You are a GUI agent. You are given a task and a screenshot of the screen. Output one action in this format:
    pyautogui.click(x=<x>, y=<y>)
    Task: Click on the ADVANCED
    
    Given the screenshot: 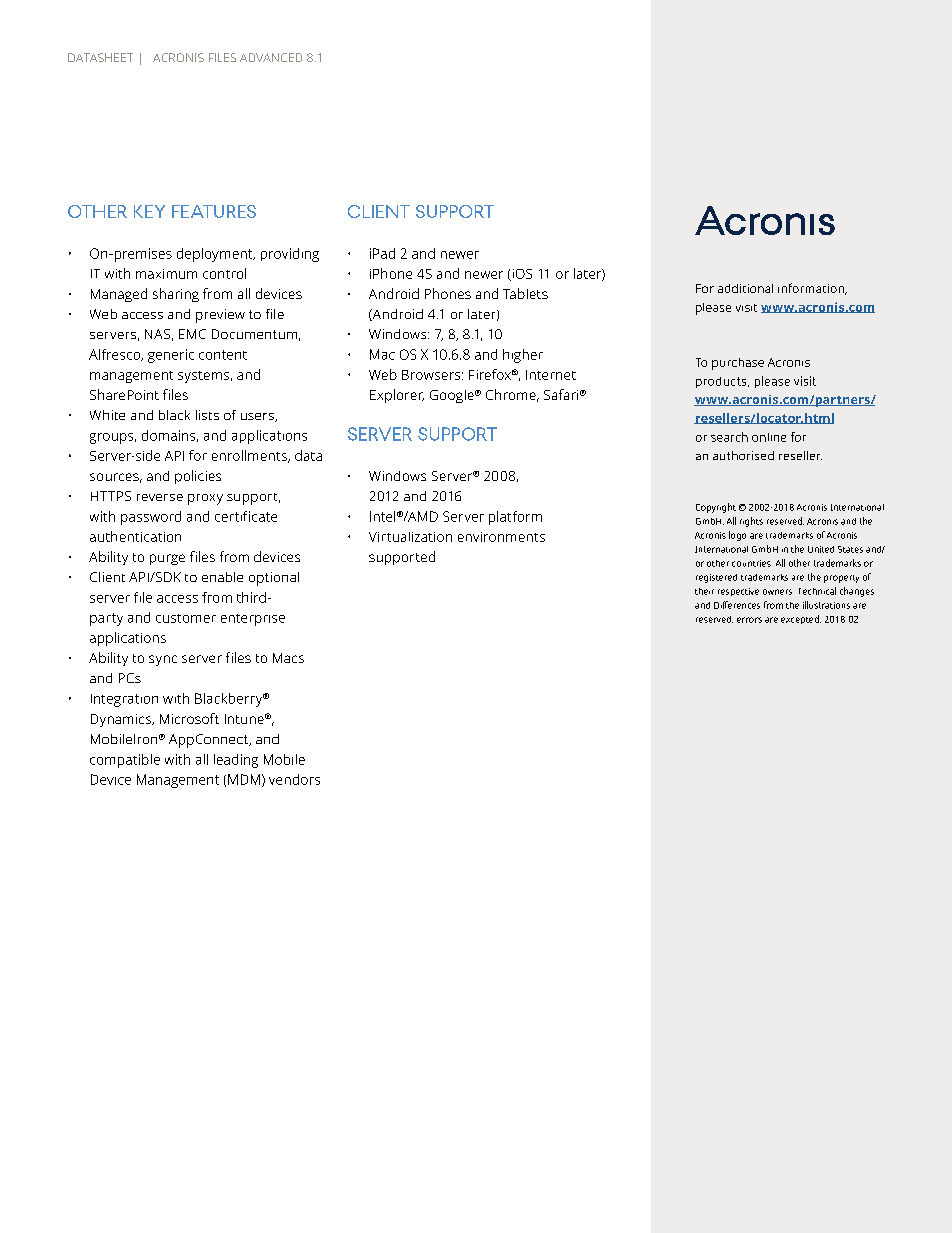 What is the action you would take?
    pyautogui.click(x=271, y=57)
